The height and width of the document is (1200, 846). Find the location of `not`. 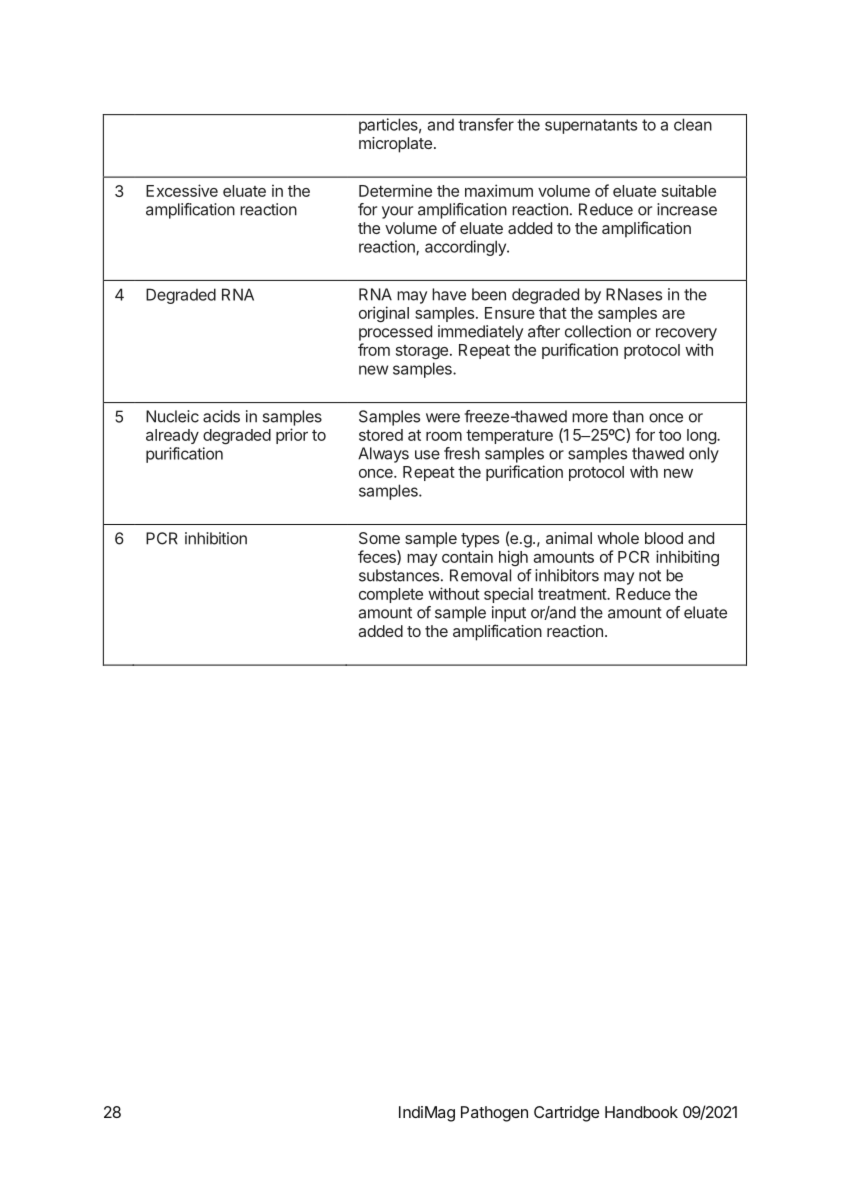

not is located at coordinates (650, 576).
